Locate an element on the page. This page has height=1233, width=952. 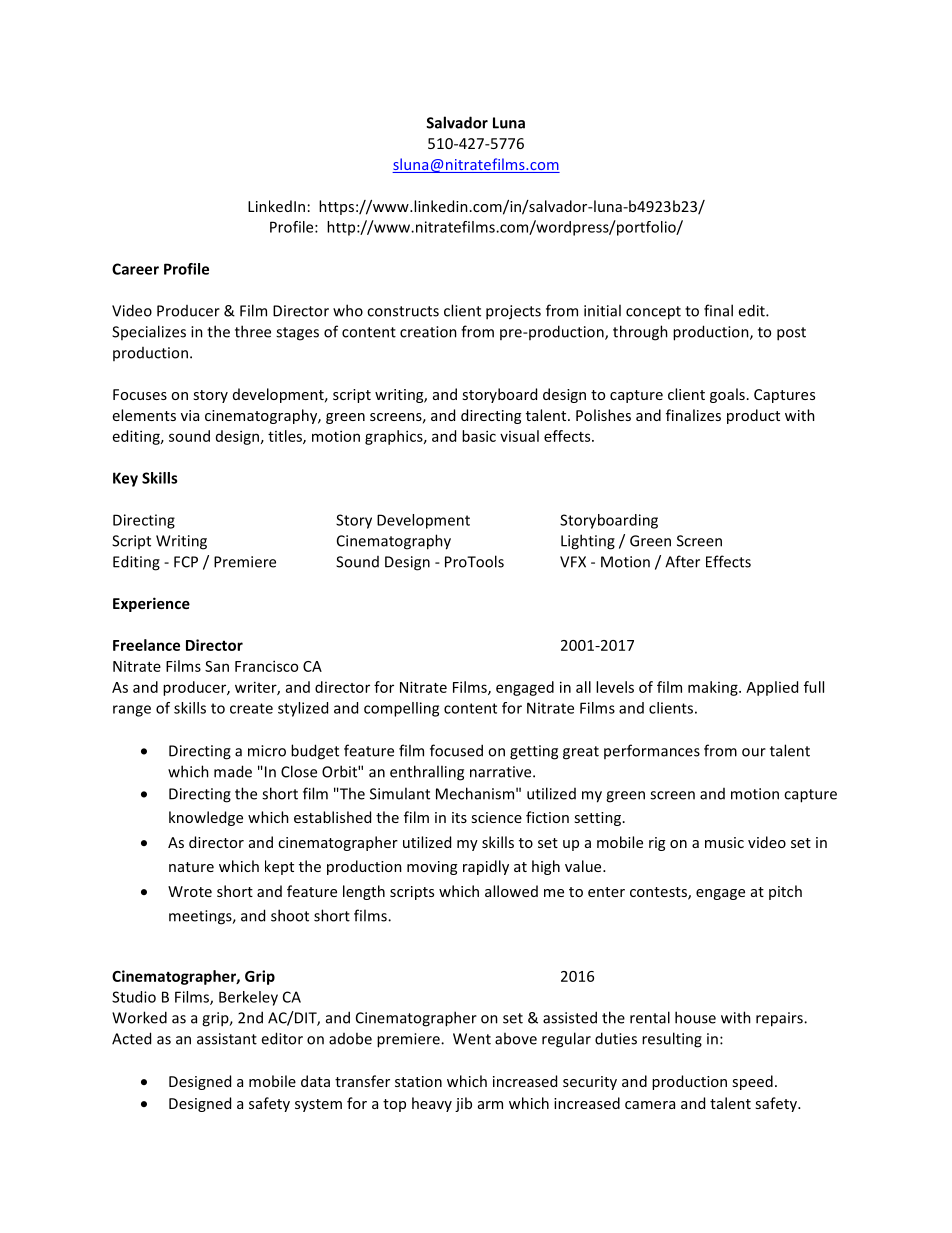
music is located at coordinates (724, 842).
